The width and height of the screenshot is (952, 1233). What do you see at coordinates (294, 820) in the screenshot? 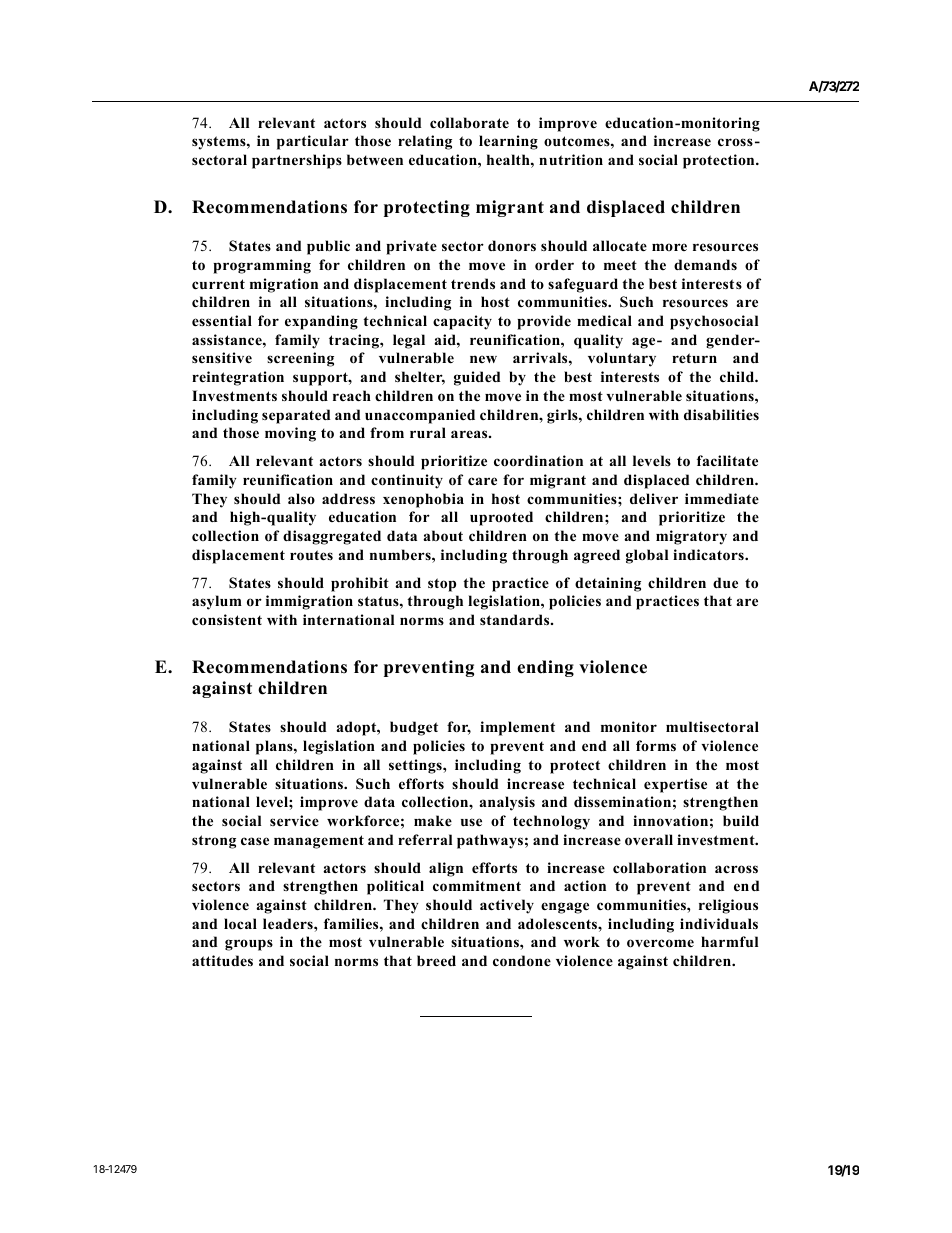
I see `service` at bounding box center [294, 820].
